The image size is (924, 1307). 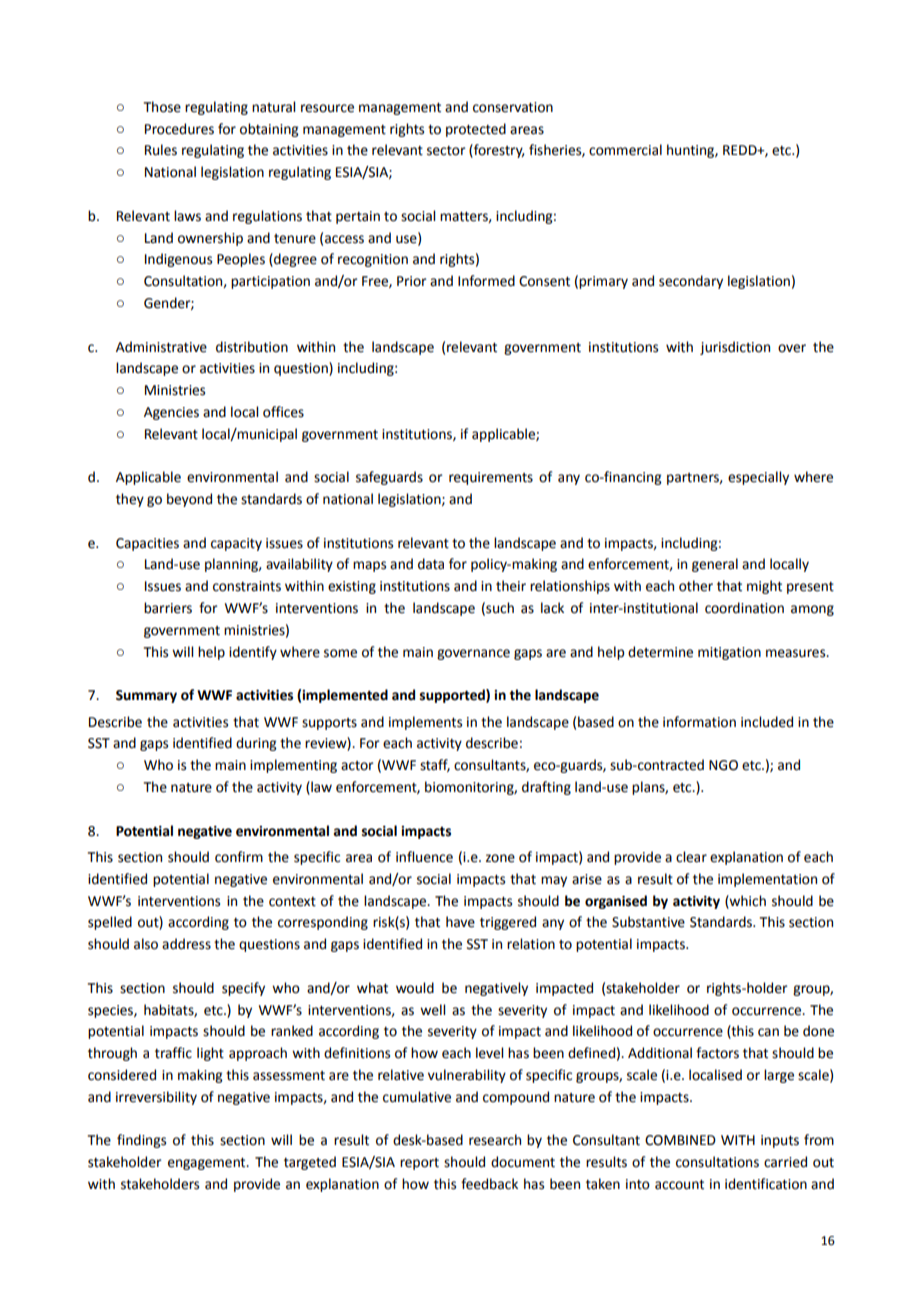 What do you see at coordinates (491, 478) in the page?
I see `requirements` at bounding box center [491, 478].
